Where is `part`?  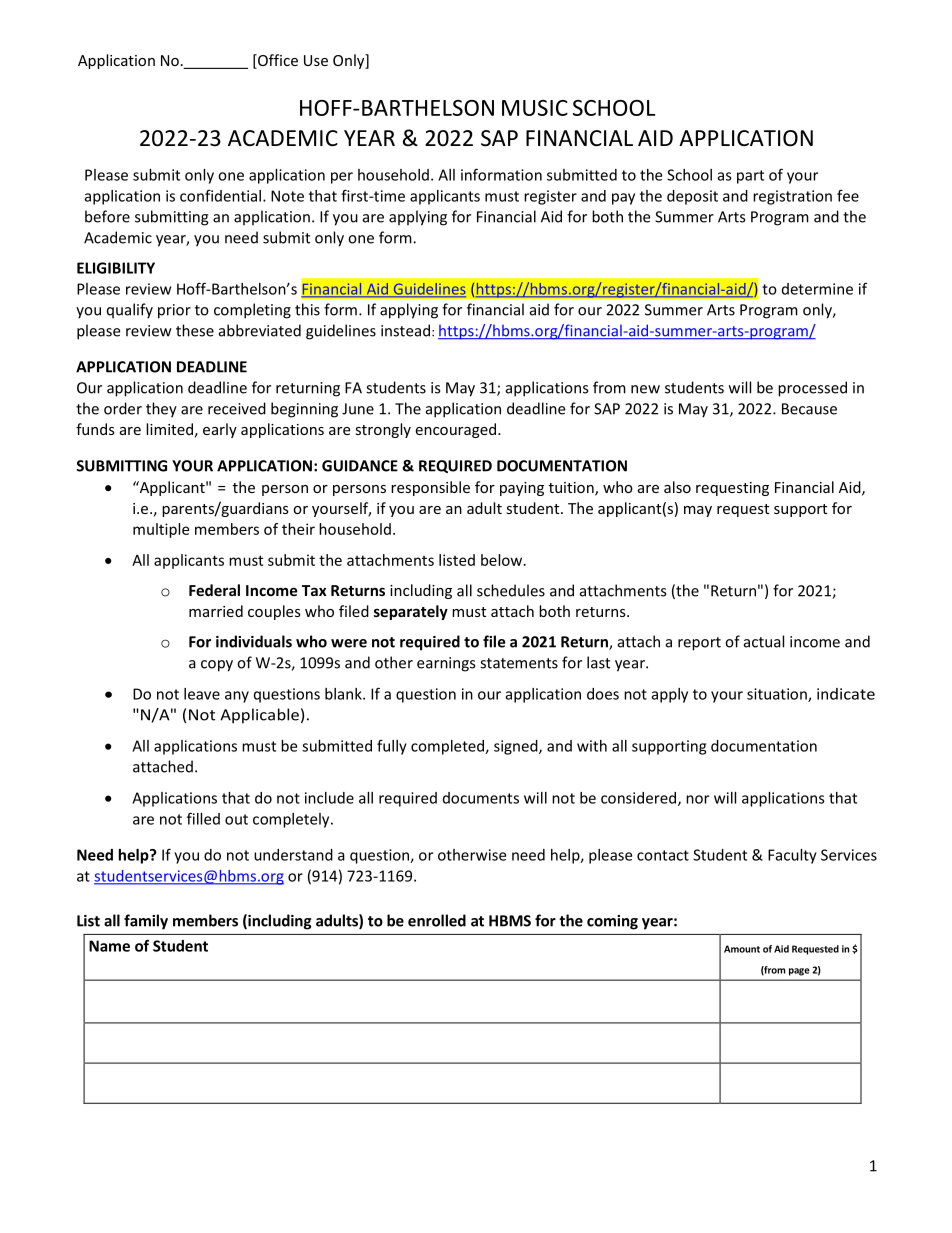
part is located at coordinates (750, 177).
